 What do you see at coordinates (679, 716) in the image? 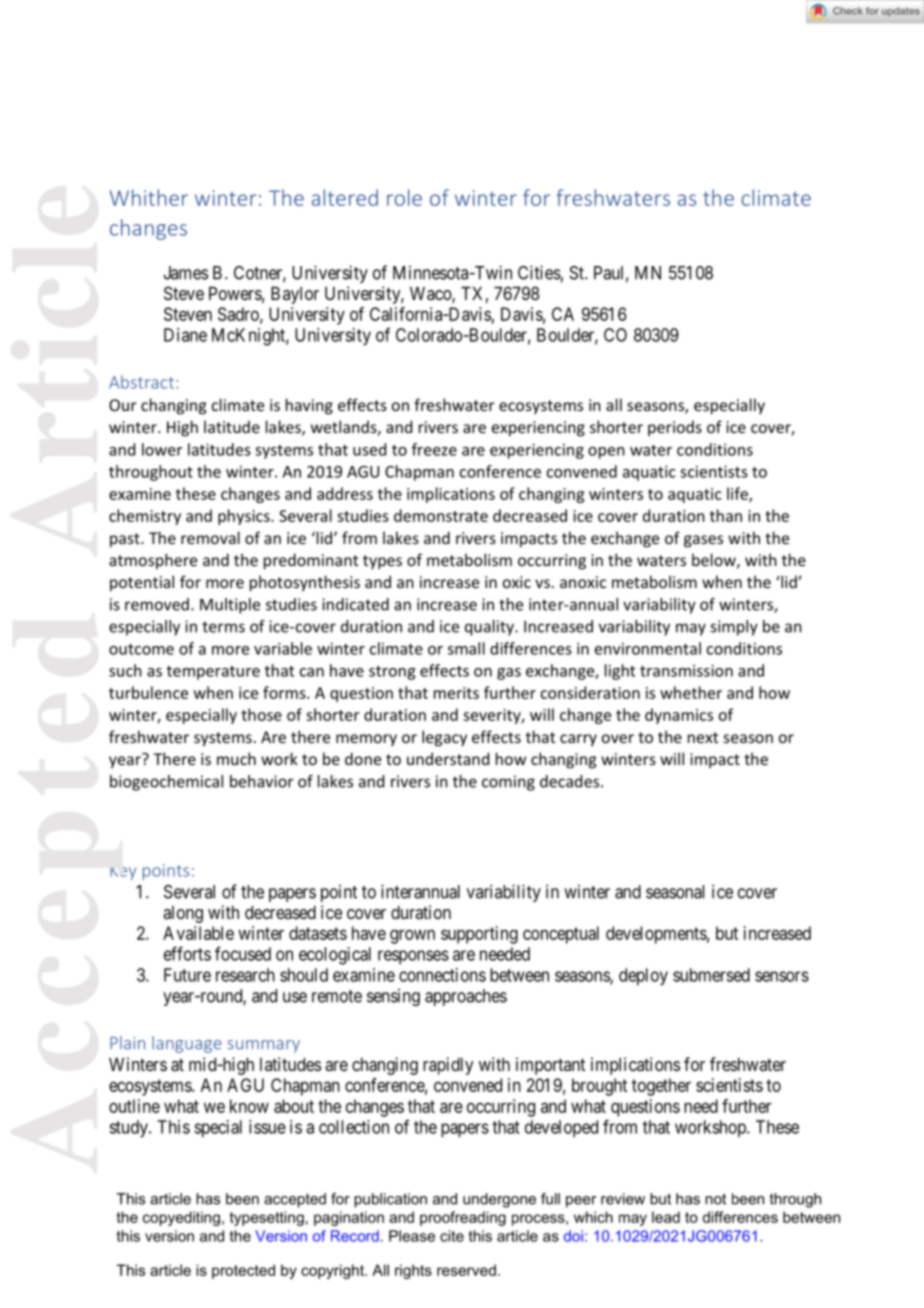
I see `dynamics` at bounding box center [679, 716].
